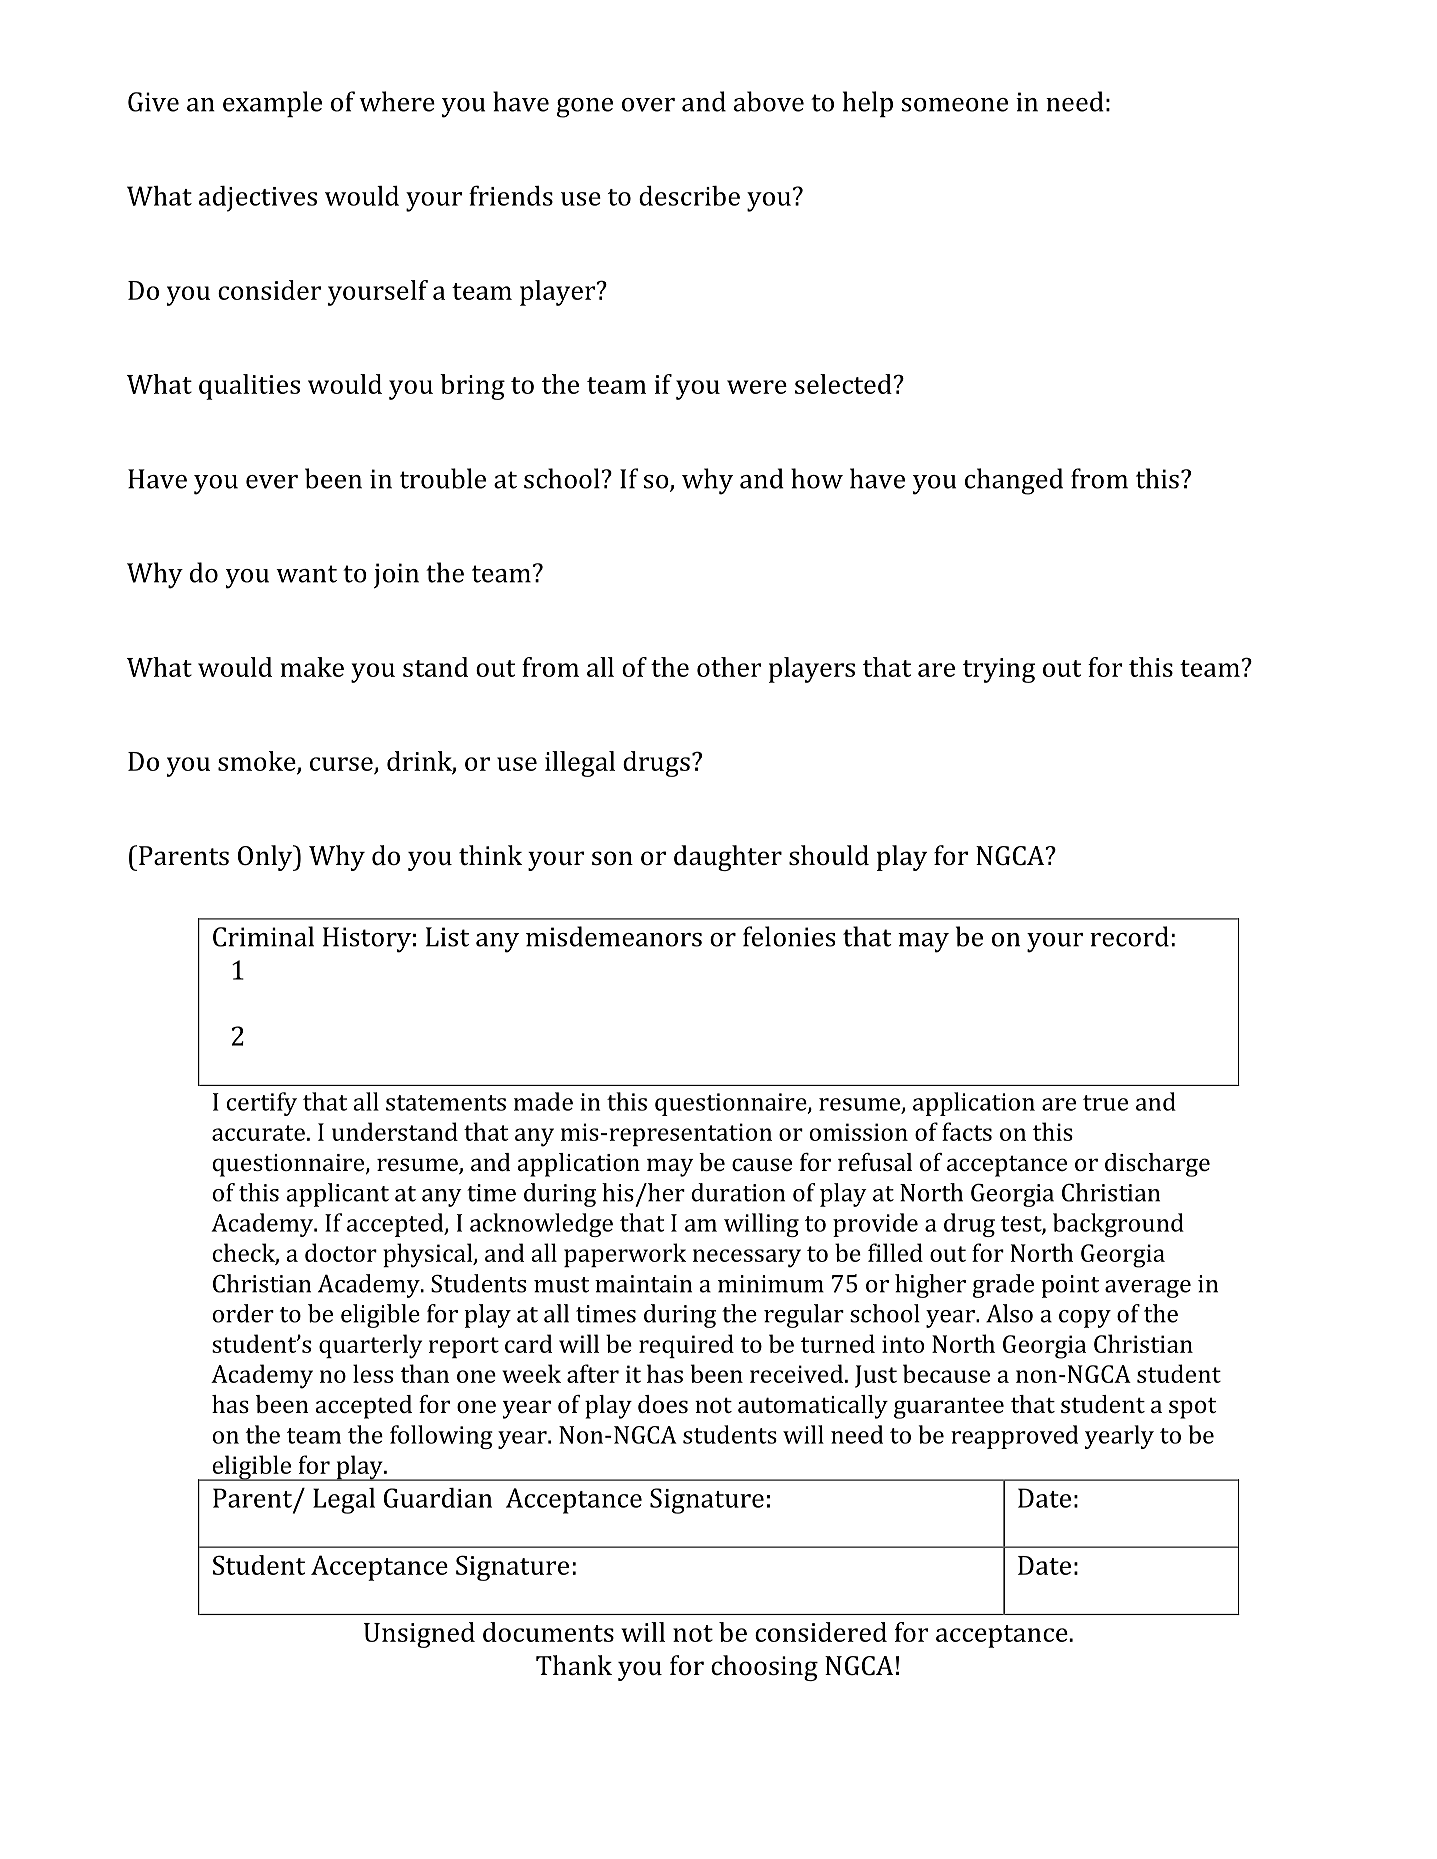  I want to click on Unsigned, so click(419, 1635).
